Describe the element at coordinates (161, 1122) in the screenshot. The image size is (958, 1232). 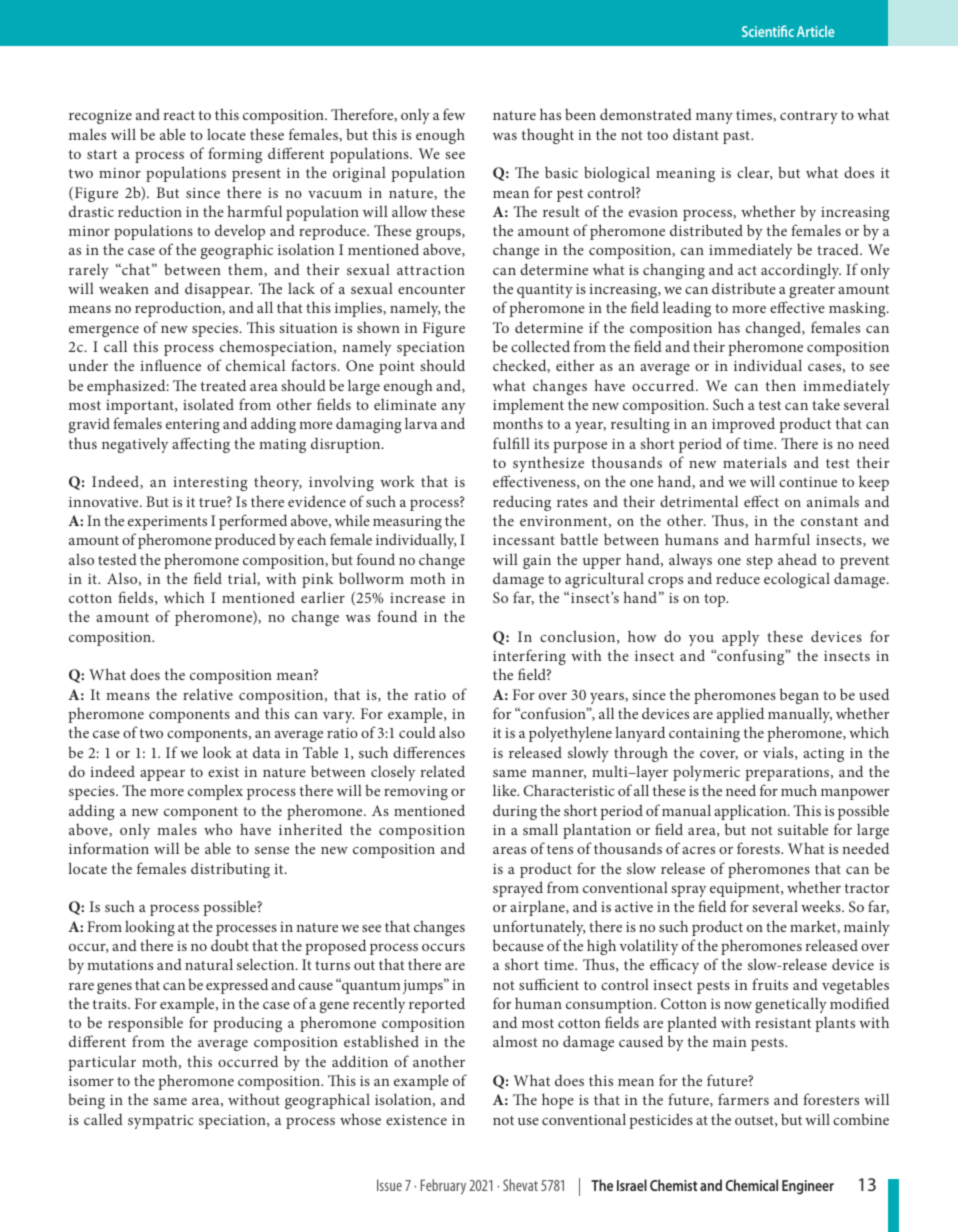
I see `sympatric` at that location.
